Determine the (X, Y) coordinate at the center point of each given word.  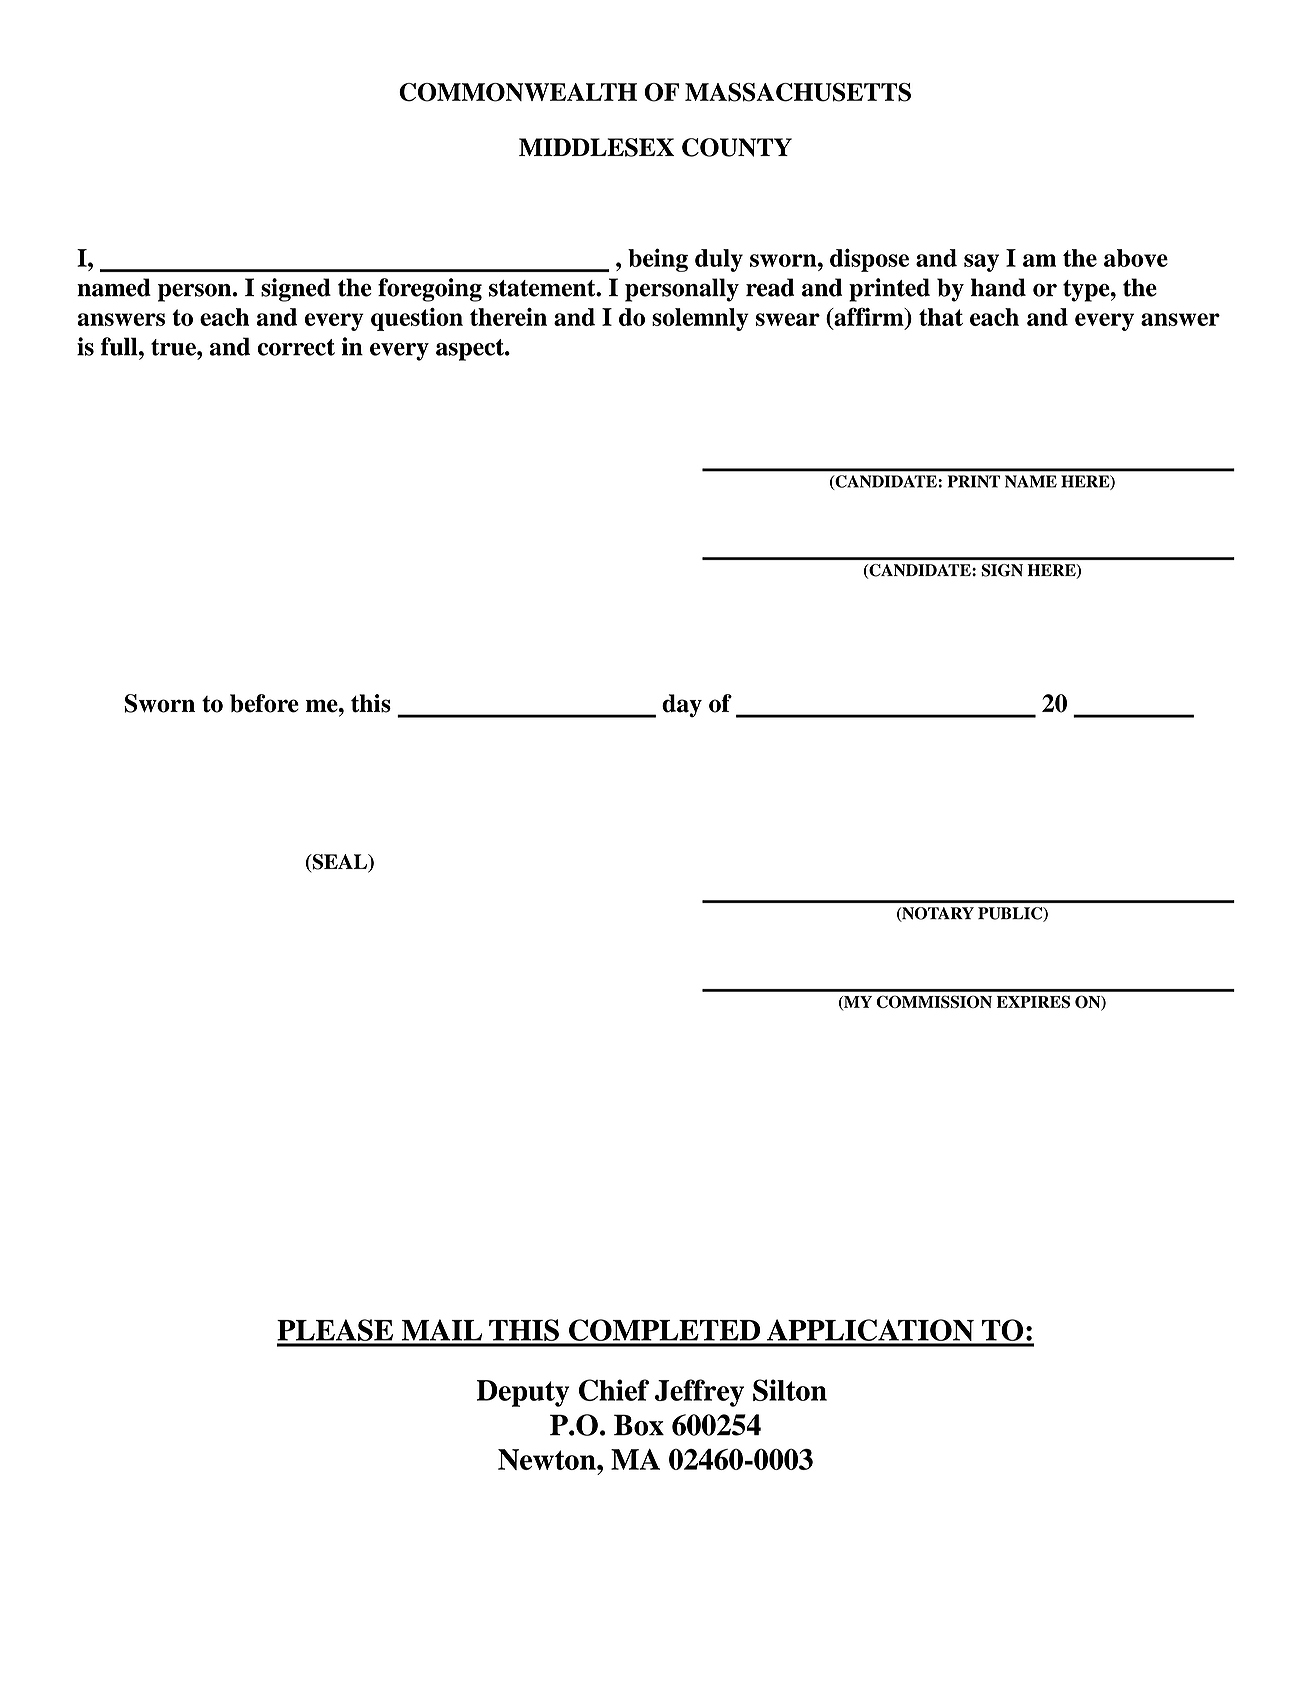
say (981, 263)
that (941, 317)
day (682, 705)
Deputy (523, 1393)
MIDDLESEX (596, 147)
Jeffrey (699, 1393)
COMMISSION (934, 1001)
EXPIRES (1033, 1001)
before (264, 703)
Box (639, 1425)
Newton (548, 1459)
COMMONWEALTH (518, 92)
